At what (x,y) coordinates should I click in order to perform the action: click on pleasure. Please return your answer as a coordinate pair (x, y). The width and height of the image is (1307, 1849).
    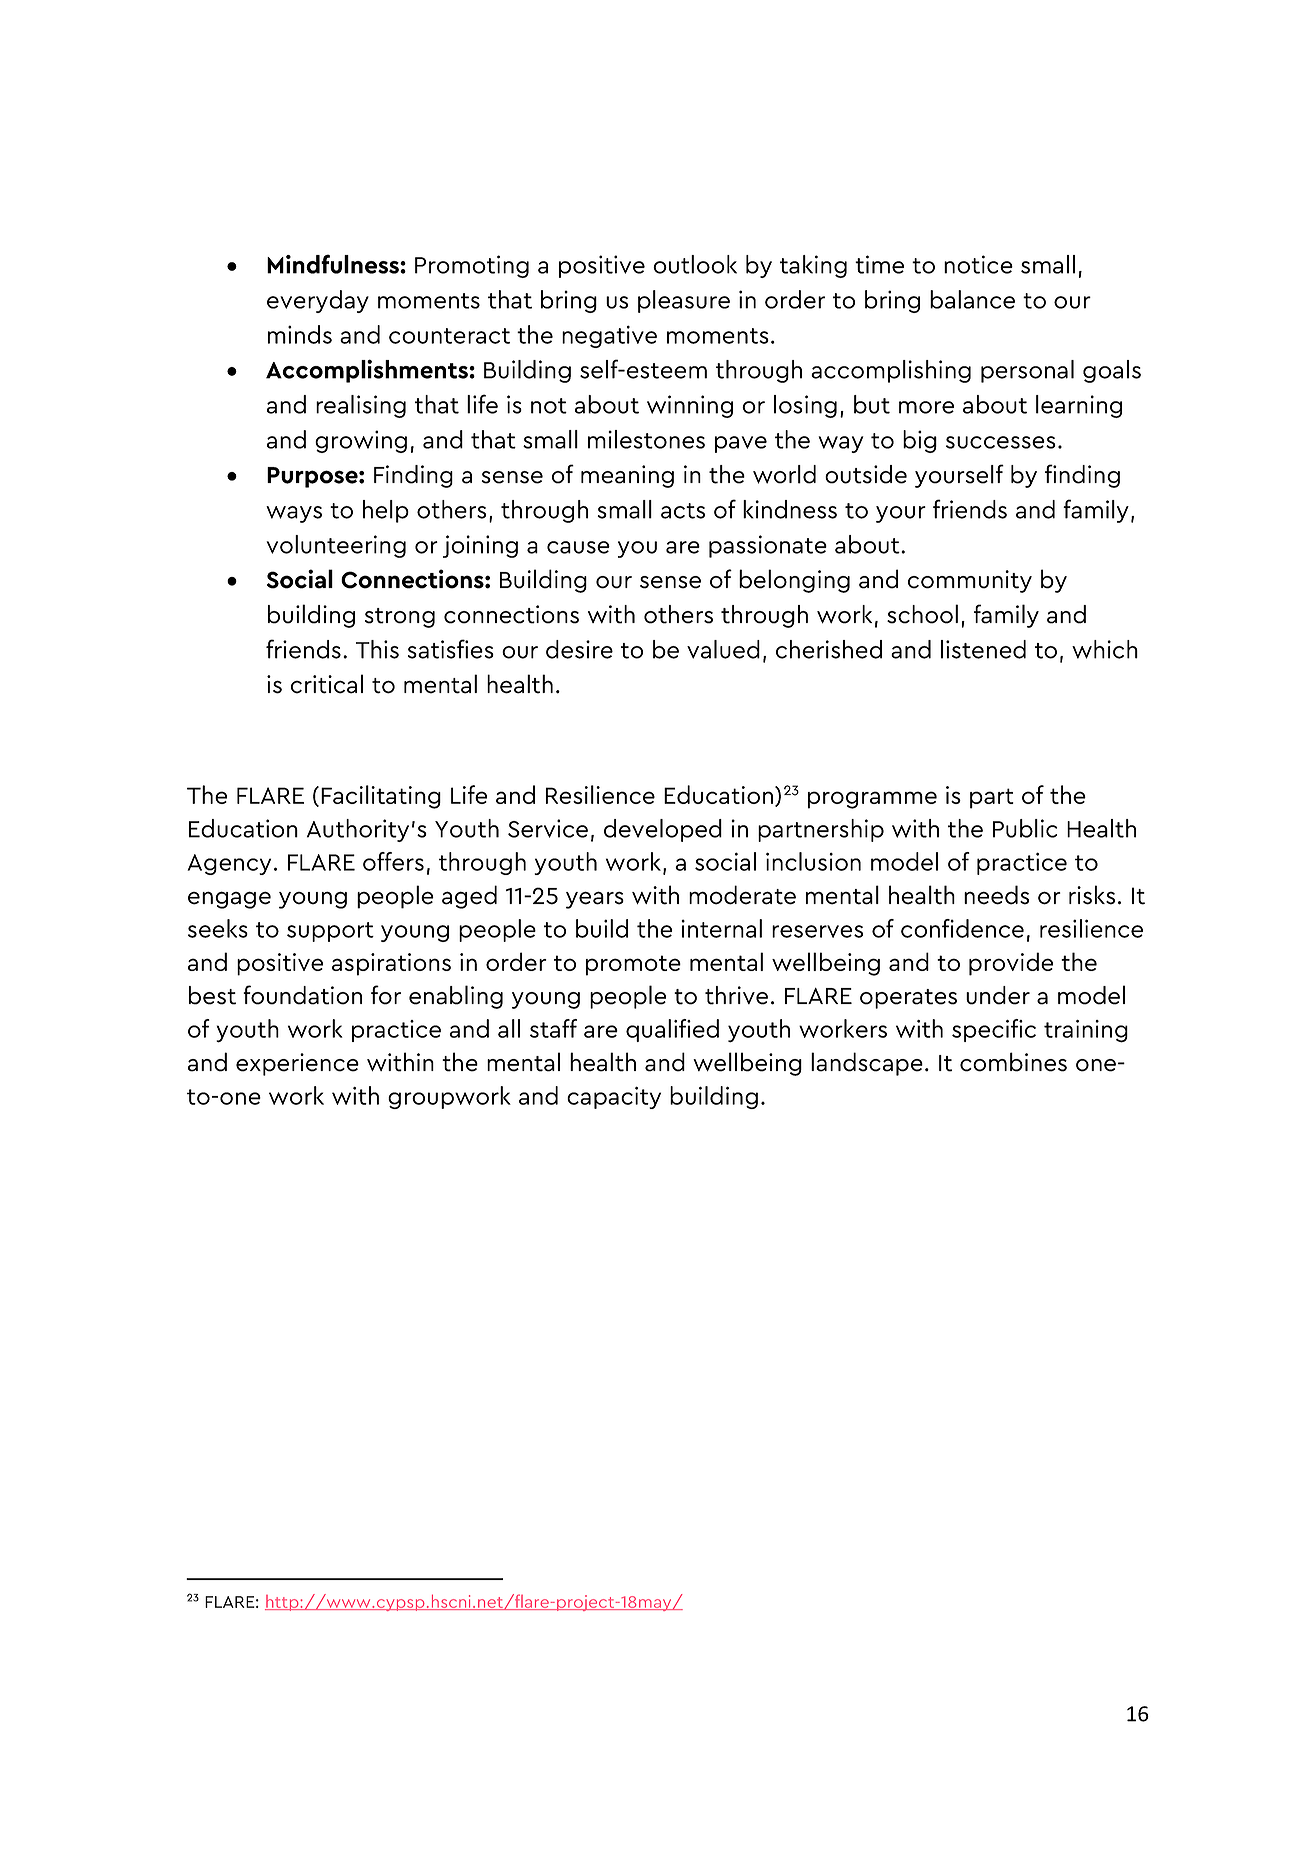
    Looking at the image, I should click on (684, 301).
